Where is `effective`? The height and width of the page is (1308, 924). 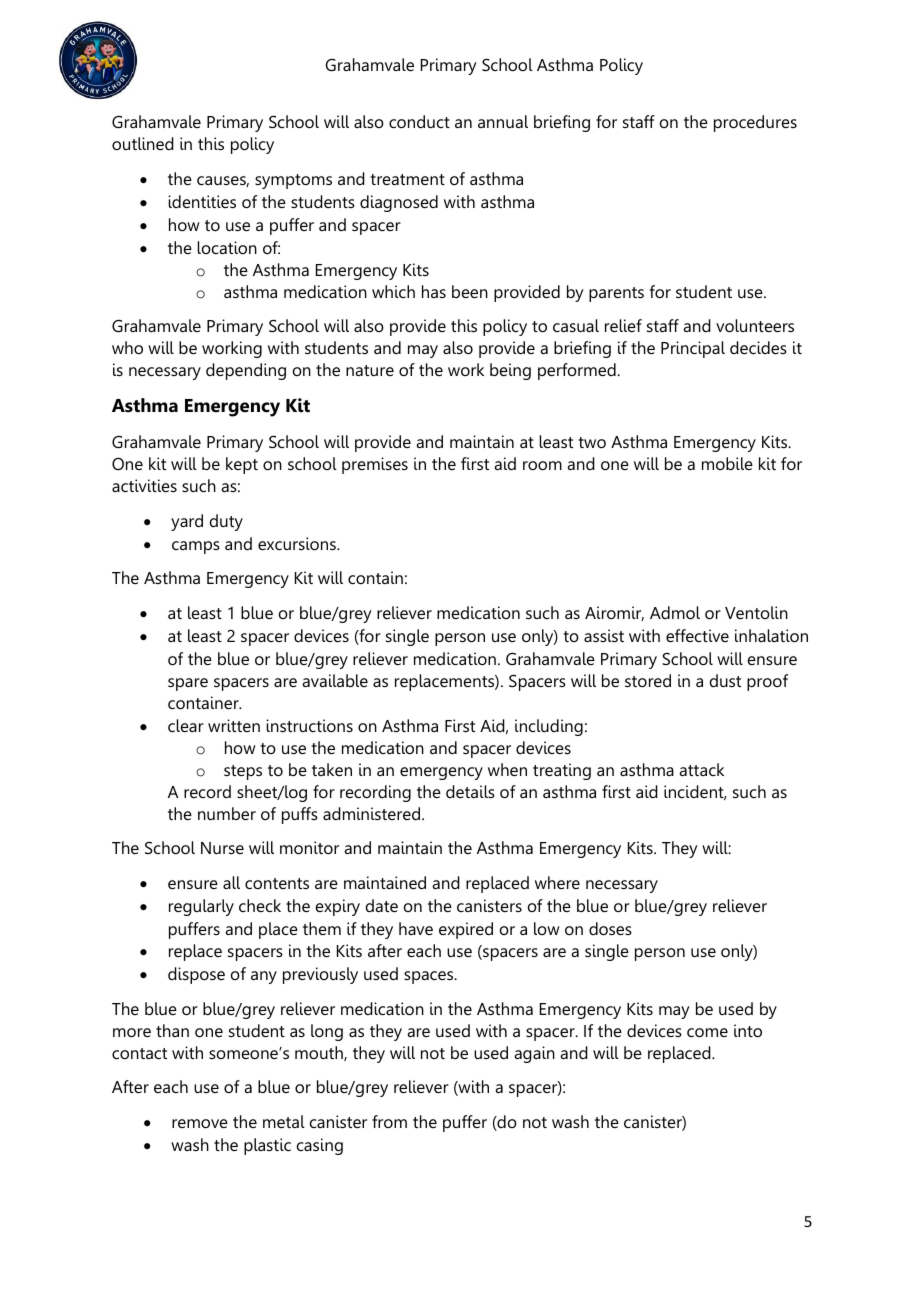
effective is located at coordinates (697, 635).
